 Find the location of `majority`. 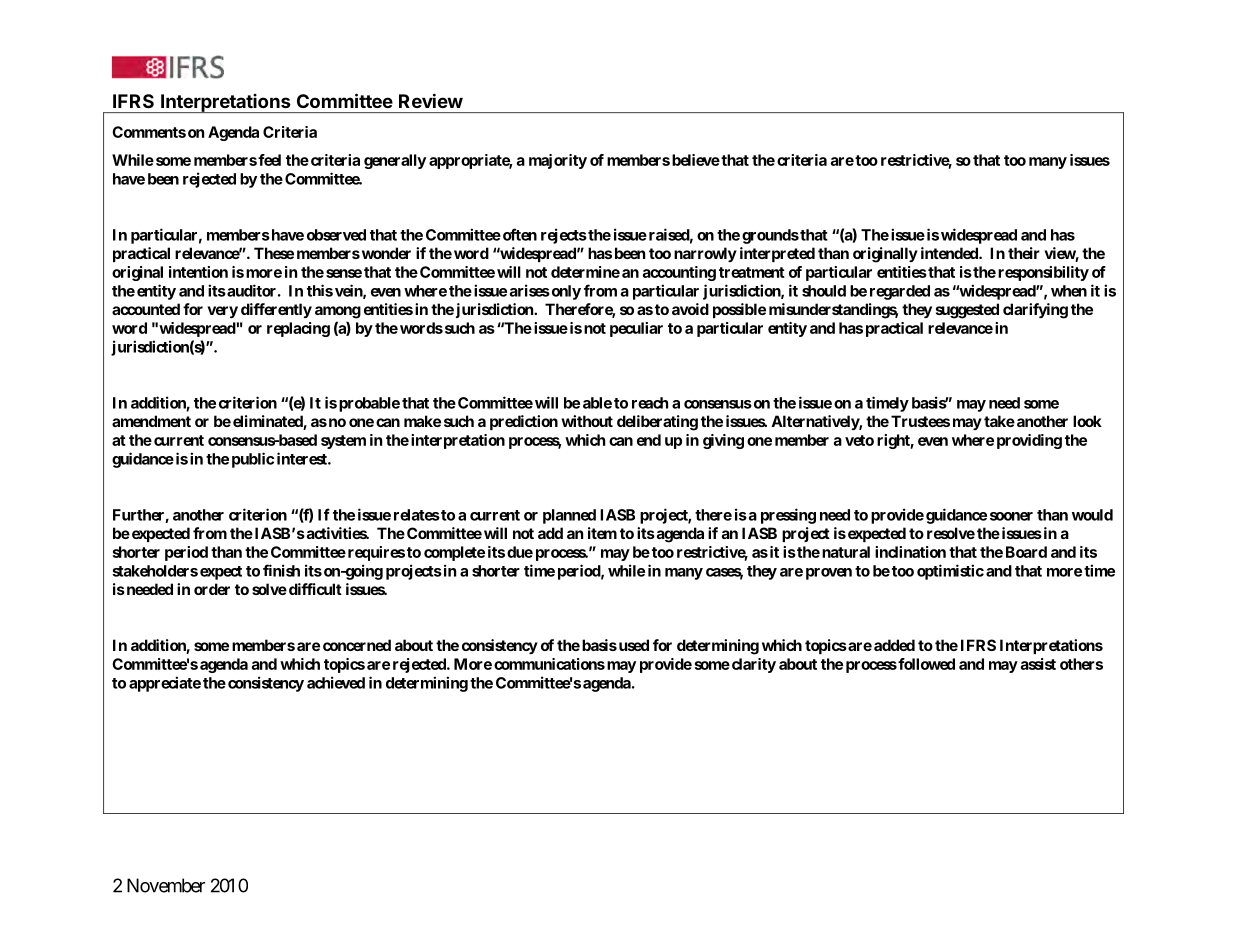

majority is located at coordinates (558, 161).
